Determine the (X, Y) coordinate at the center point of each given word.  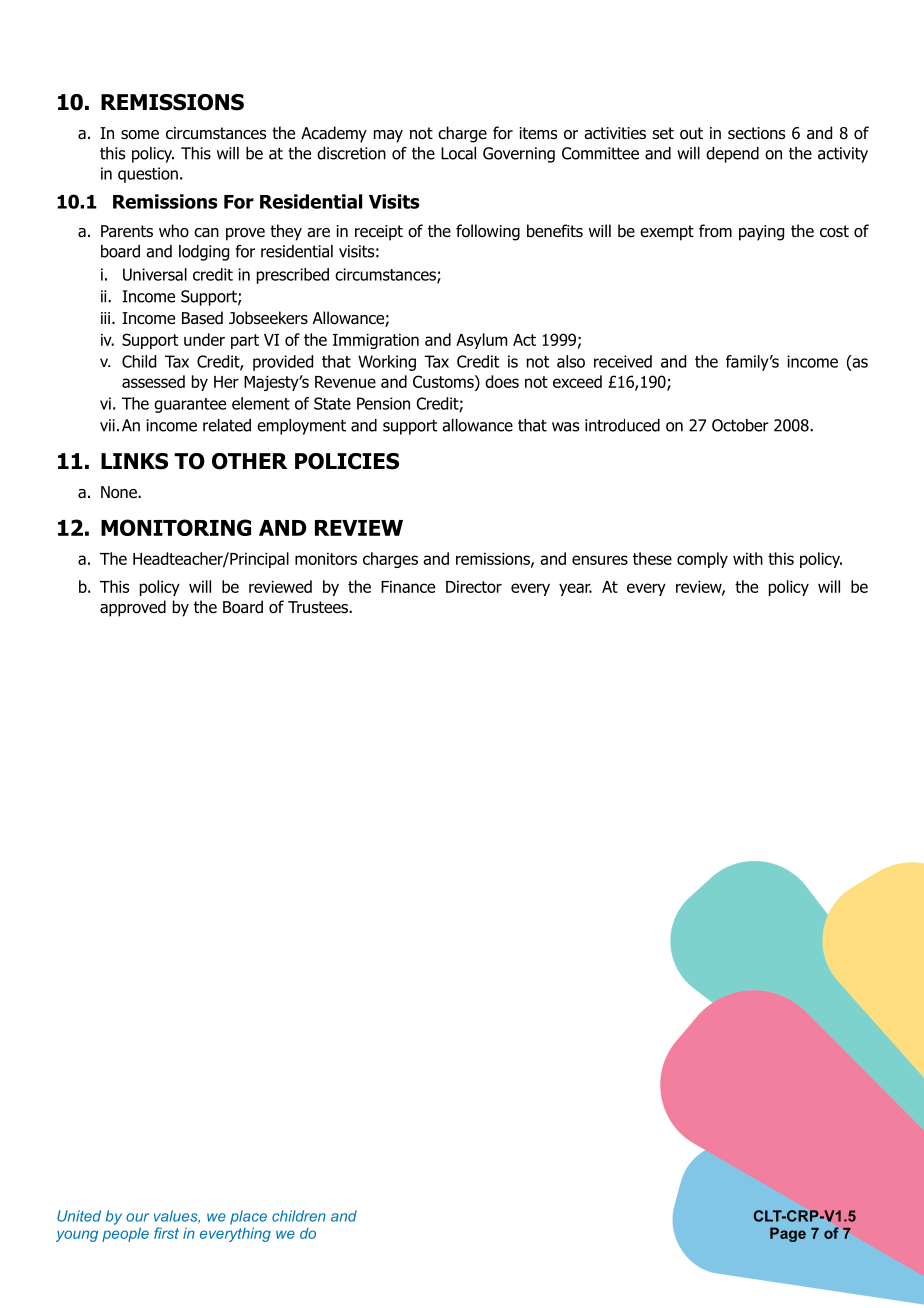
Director (474, 587)
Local (458, 153)
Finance (408, 587)
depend (732, 155)
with (748, 558)
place (248, 1217)
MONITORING (176, 527)
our (137, 1217)
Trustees (319, 607)
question (148, 175)
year (575, 589)
